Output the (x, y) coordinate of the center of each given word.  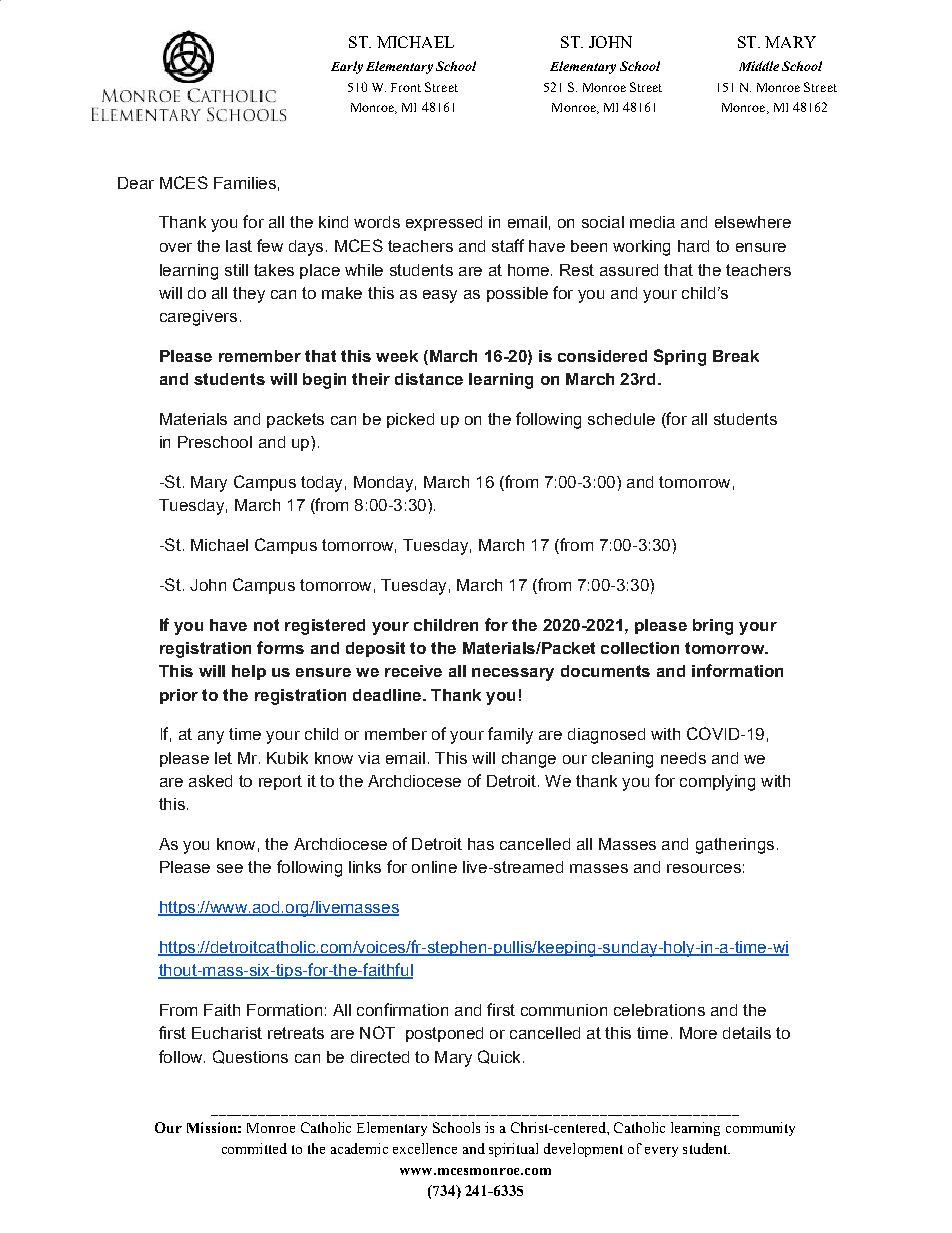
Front (406, 87)
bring (713, 627)
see (230, 868)
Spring (680, 357)
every (661, 1152)
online (434, 867)
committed (254, 1148)
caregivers (198, 318)
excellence (425, 1148)
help (249, 672)
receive (413, 671)
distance (429, 379)
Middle (759, 66)
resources (704, 868)
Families (245, 183)
